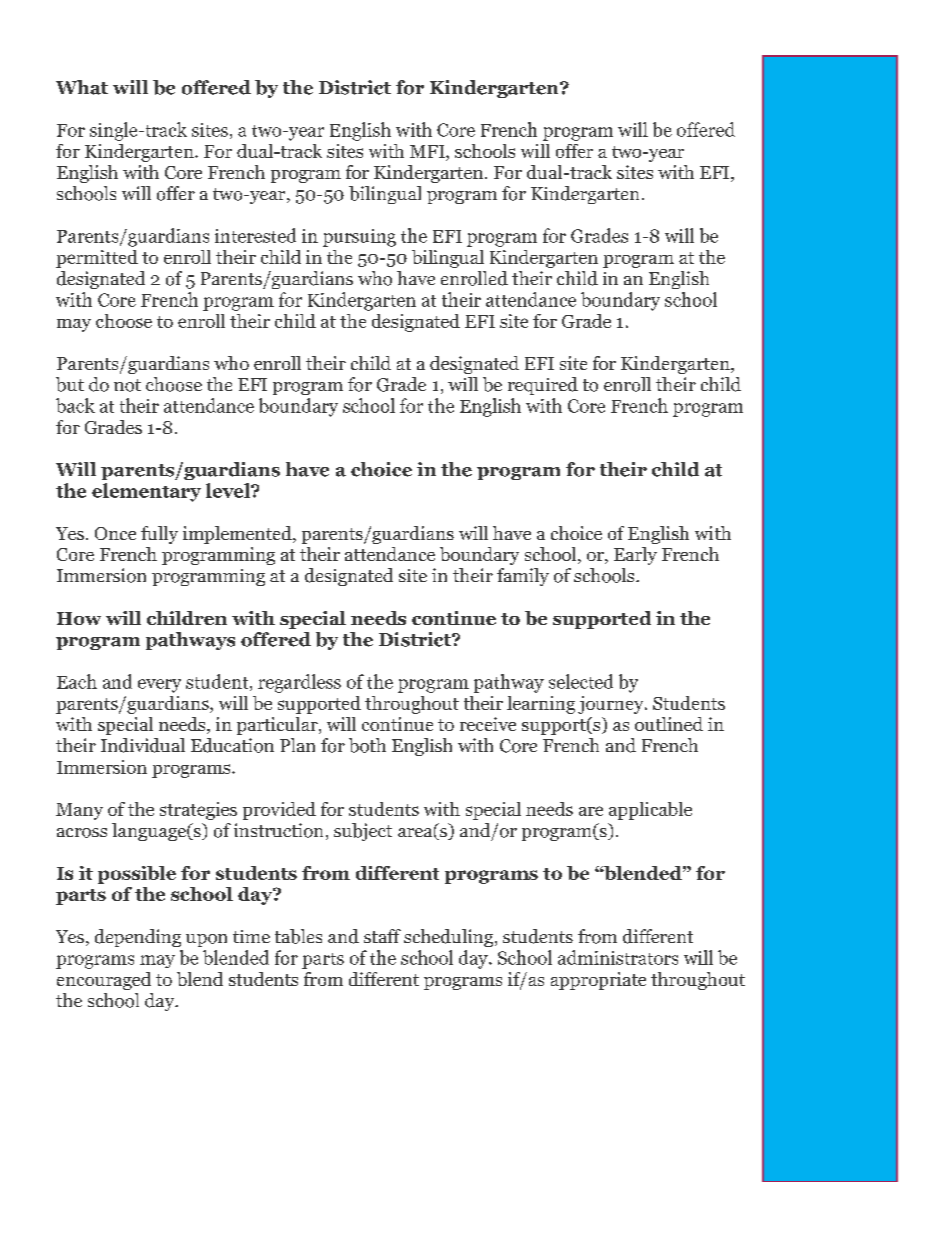 Image resolution: width=952 pixels, height=1233 pixels. What do you see at coordinates (127, 385) in the page?
I see `not` at bounding box center [127, 385].
